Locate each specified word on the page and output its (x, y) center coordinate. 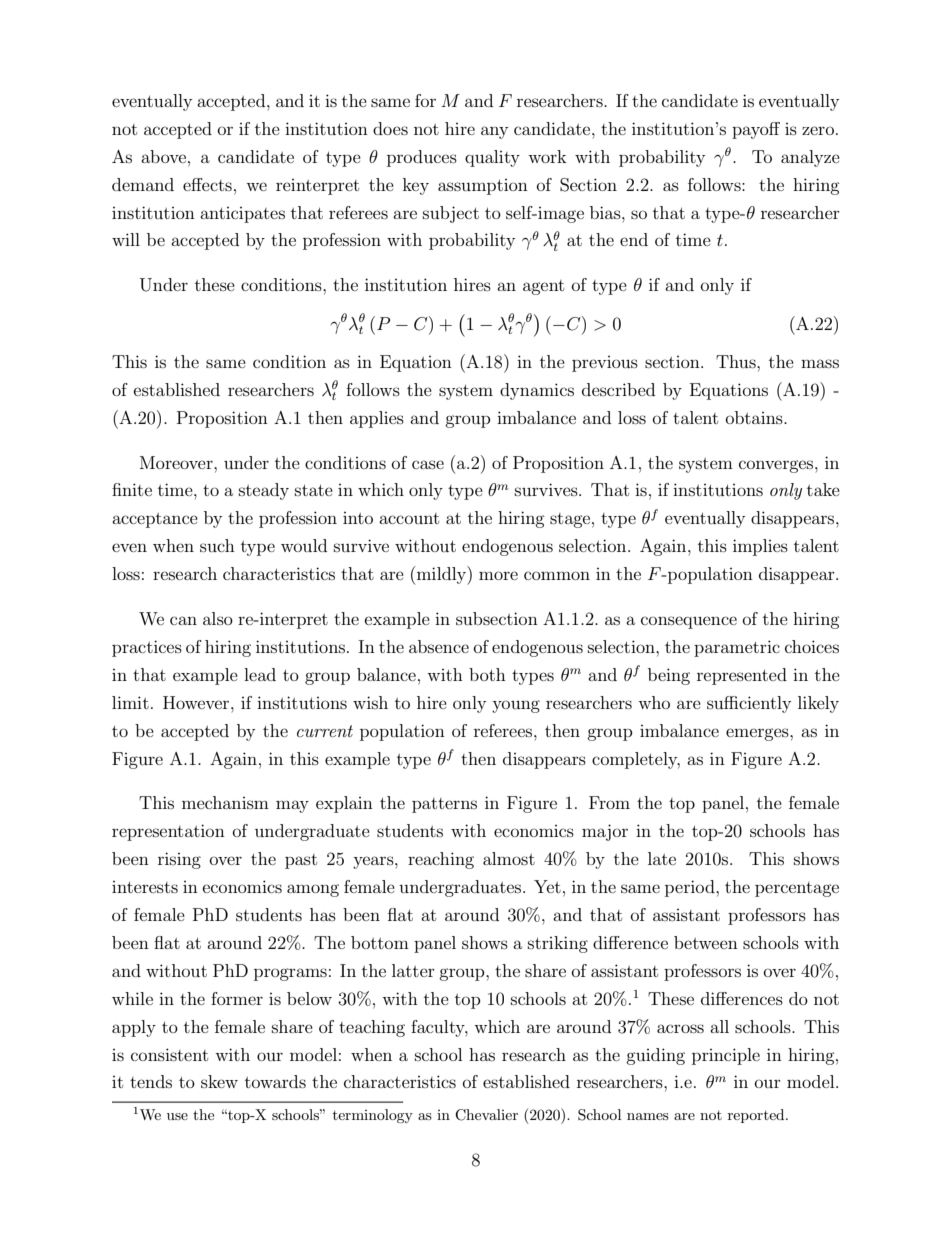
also (218, 618)
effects (207, 184)
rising (179, 860)
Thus (737, 361)
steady (264, 491)
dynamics (537, 391)
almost (509, 858)
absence (439, 646)
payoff (756, 130)
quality (492, 158)
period (691, 888)
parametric (737, 648)
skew (219, 1081)
